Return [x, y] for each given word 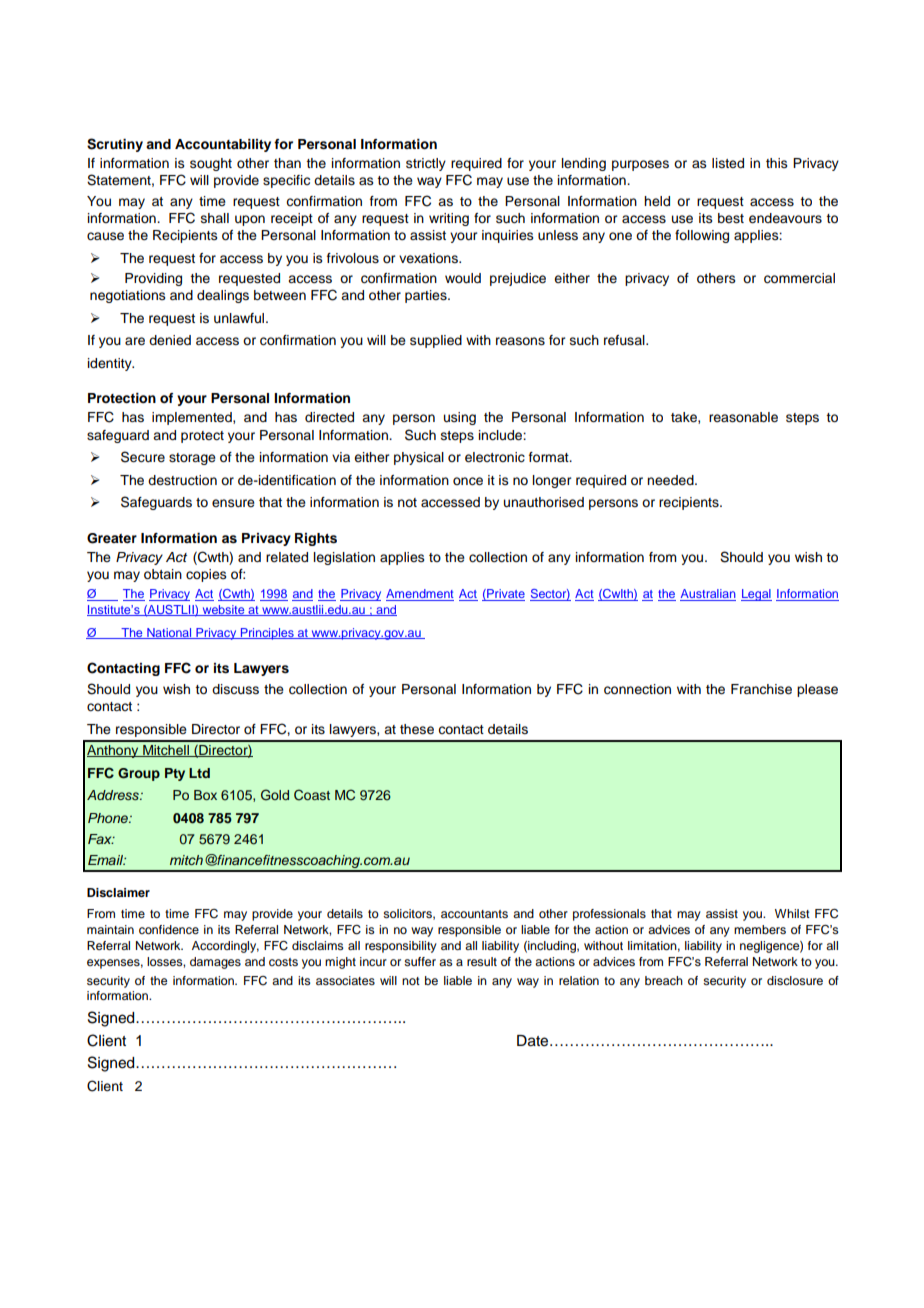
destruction [182, 480]
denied [170, 340]
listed [728, 163]
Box [205, 795]
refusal [625, 340]
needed [671, 480]
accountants [474, 914]
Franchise [761, 689]
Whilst [792, 913]
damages [215, 963]
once [468, 481]
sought [211, 164]
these [417, 729]
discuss [235, 689]
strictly [426, 164]
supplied [436, 341]
